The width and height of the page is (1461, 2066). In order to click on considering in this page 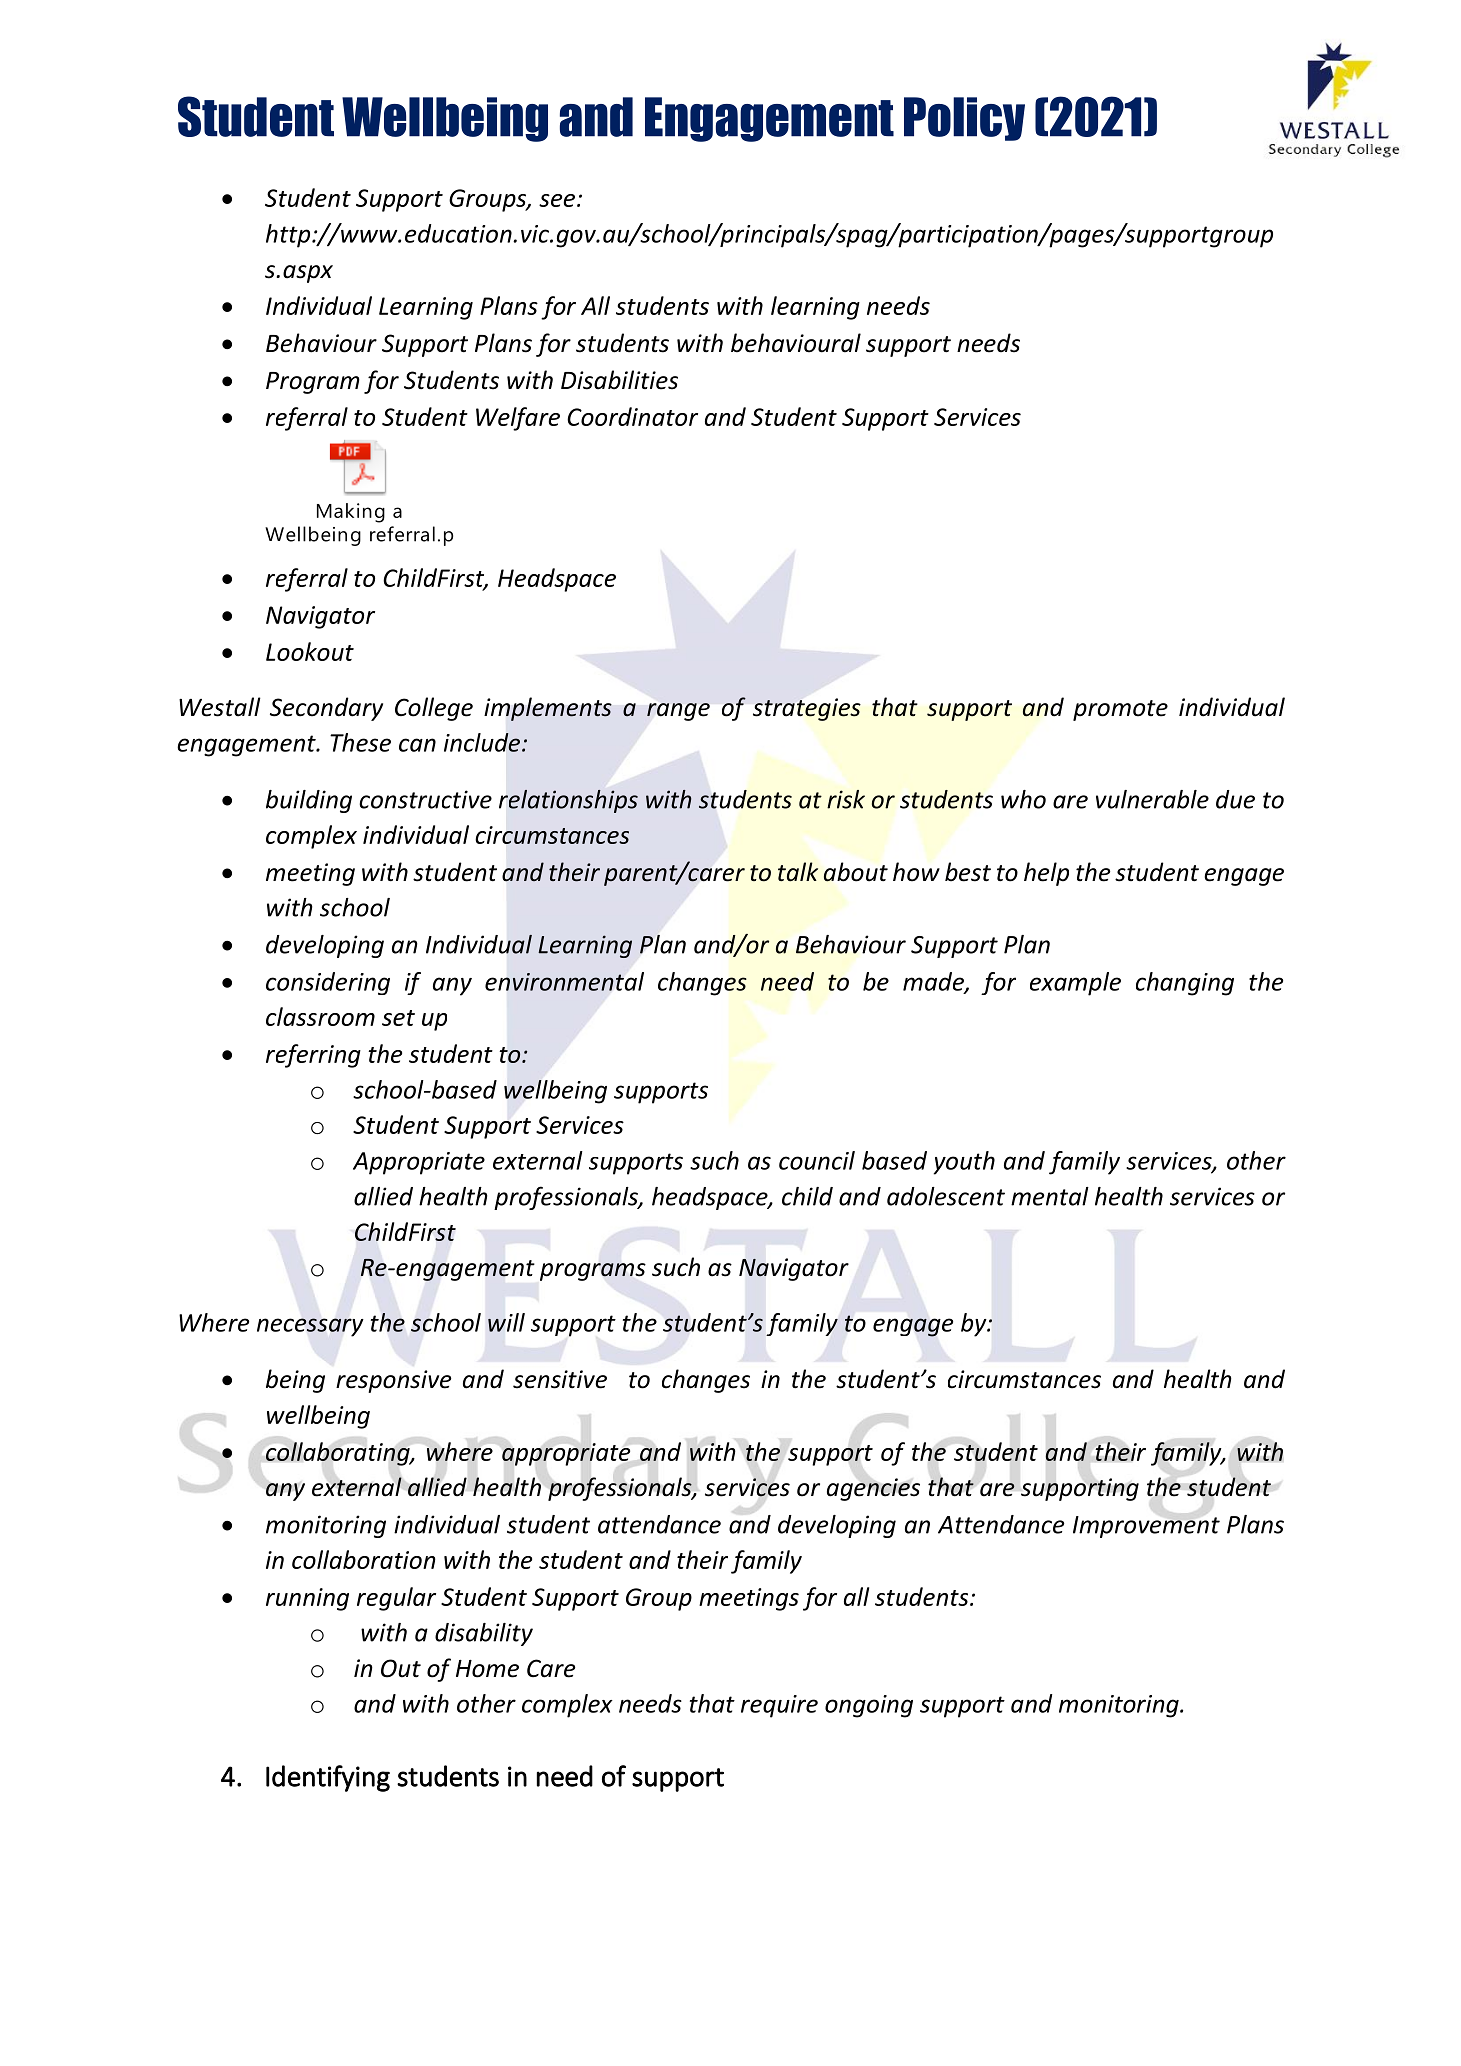, I will do `click(328, 983)`.
